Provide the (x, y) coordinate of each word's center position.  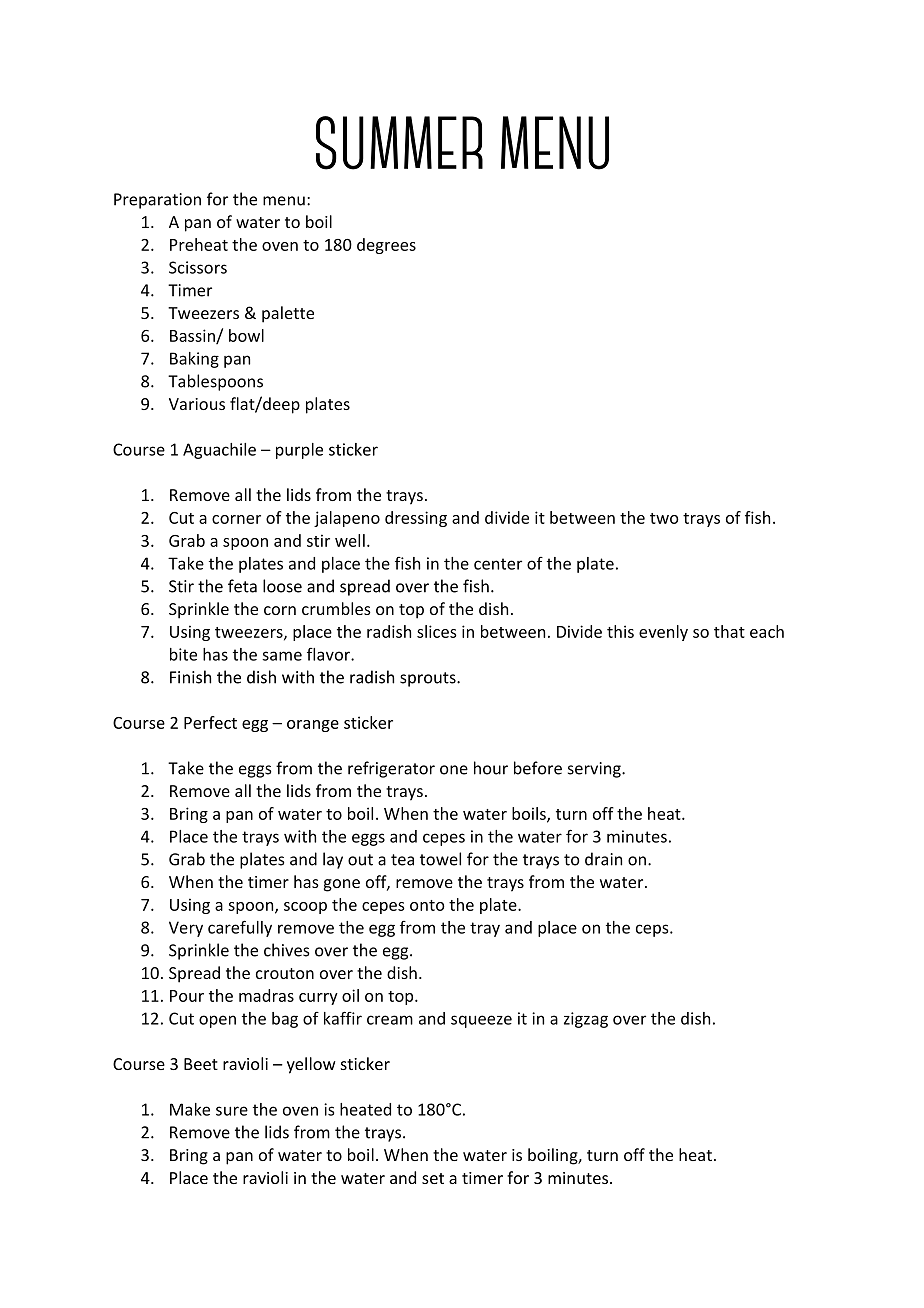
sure (232, 1111)
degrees (386, 246)
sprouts (429, 679)
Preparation (157, 201)
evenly (663, 633)
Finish (190, 677)
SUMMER (399, 143)
